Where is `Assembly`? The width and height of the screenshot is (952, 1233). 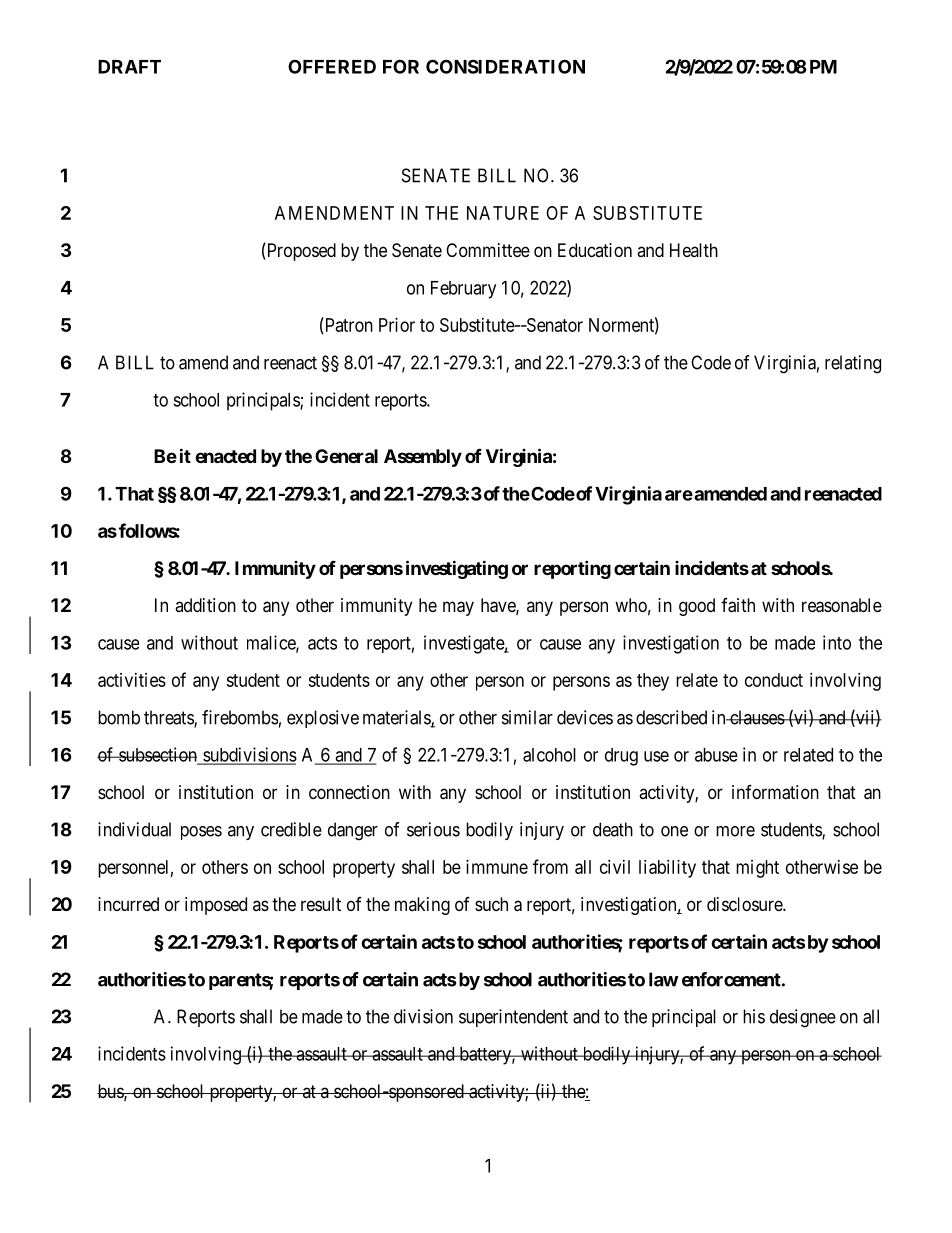
Assembly is located at coordinates (423, 458).
